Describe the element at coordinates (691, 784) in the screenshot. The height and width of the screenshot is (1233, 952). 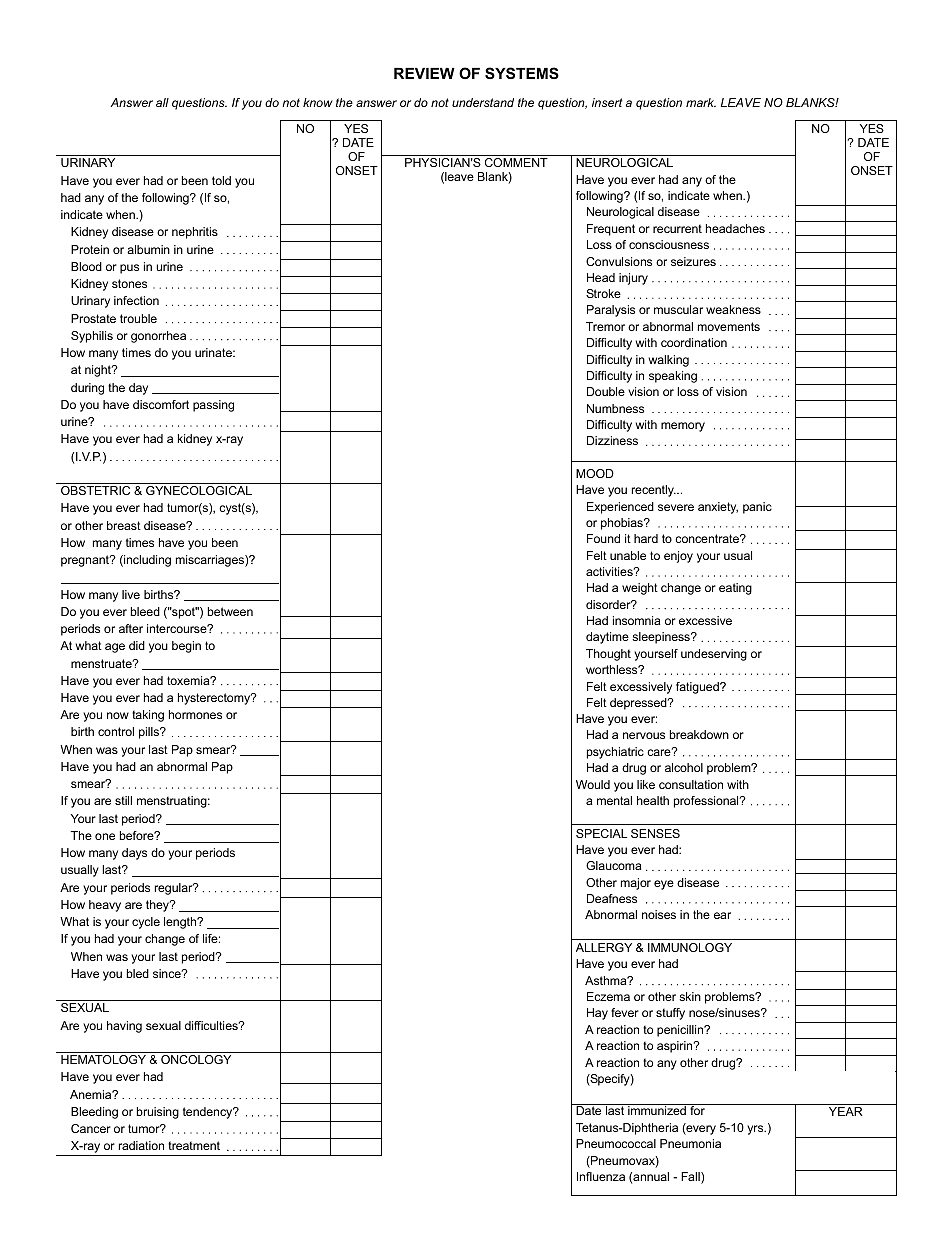
I see `consultation` at that location.
